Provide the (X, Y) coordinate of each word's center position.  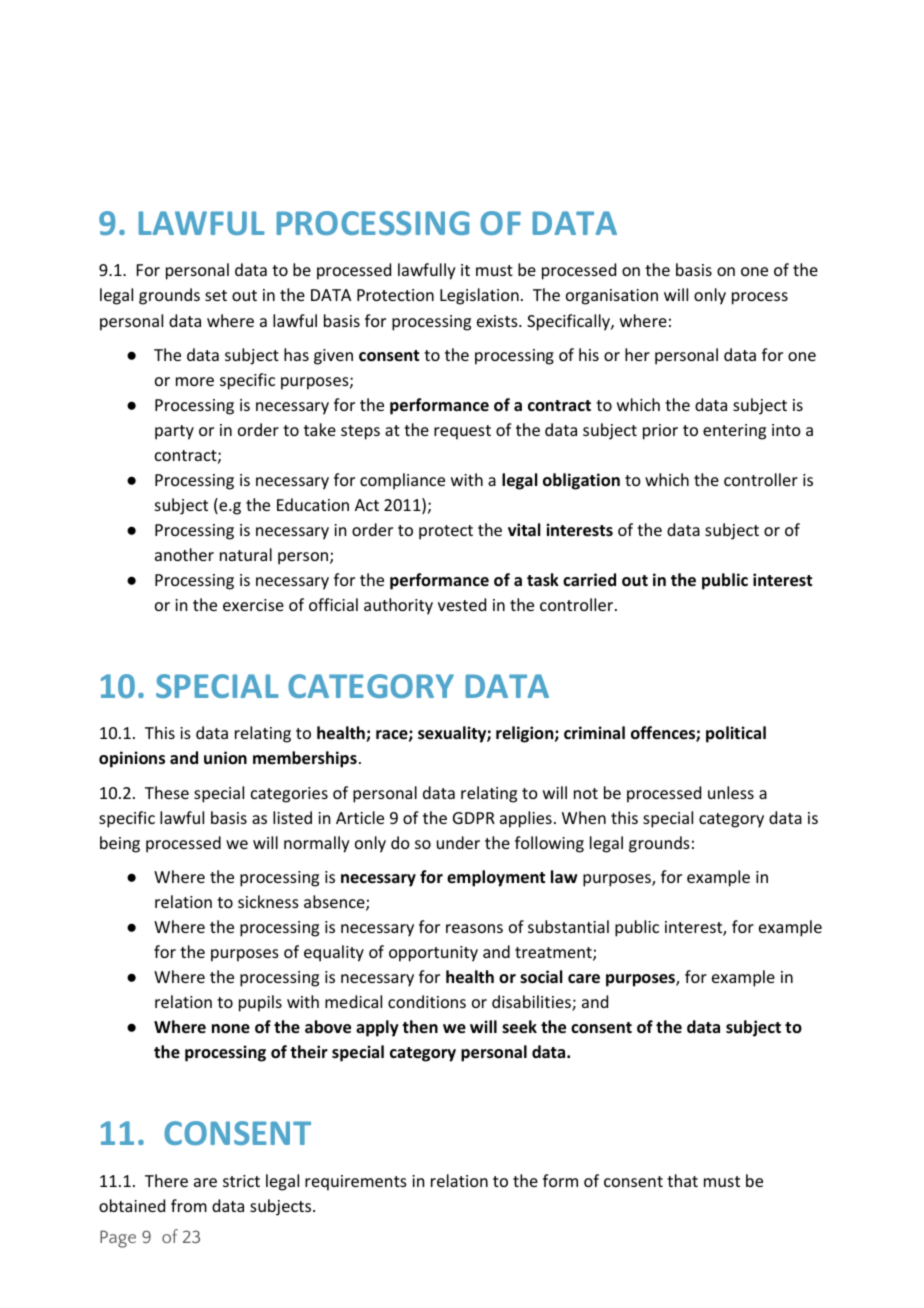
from (189, 1205)
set (216, 295)
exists (498, 321)
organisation (612, 297)
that (682, 1180)
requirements (356, 1183)
